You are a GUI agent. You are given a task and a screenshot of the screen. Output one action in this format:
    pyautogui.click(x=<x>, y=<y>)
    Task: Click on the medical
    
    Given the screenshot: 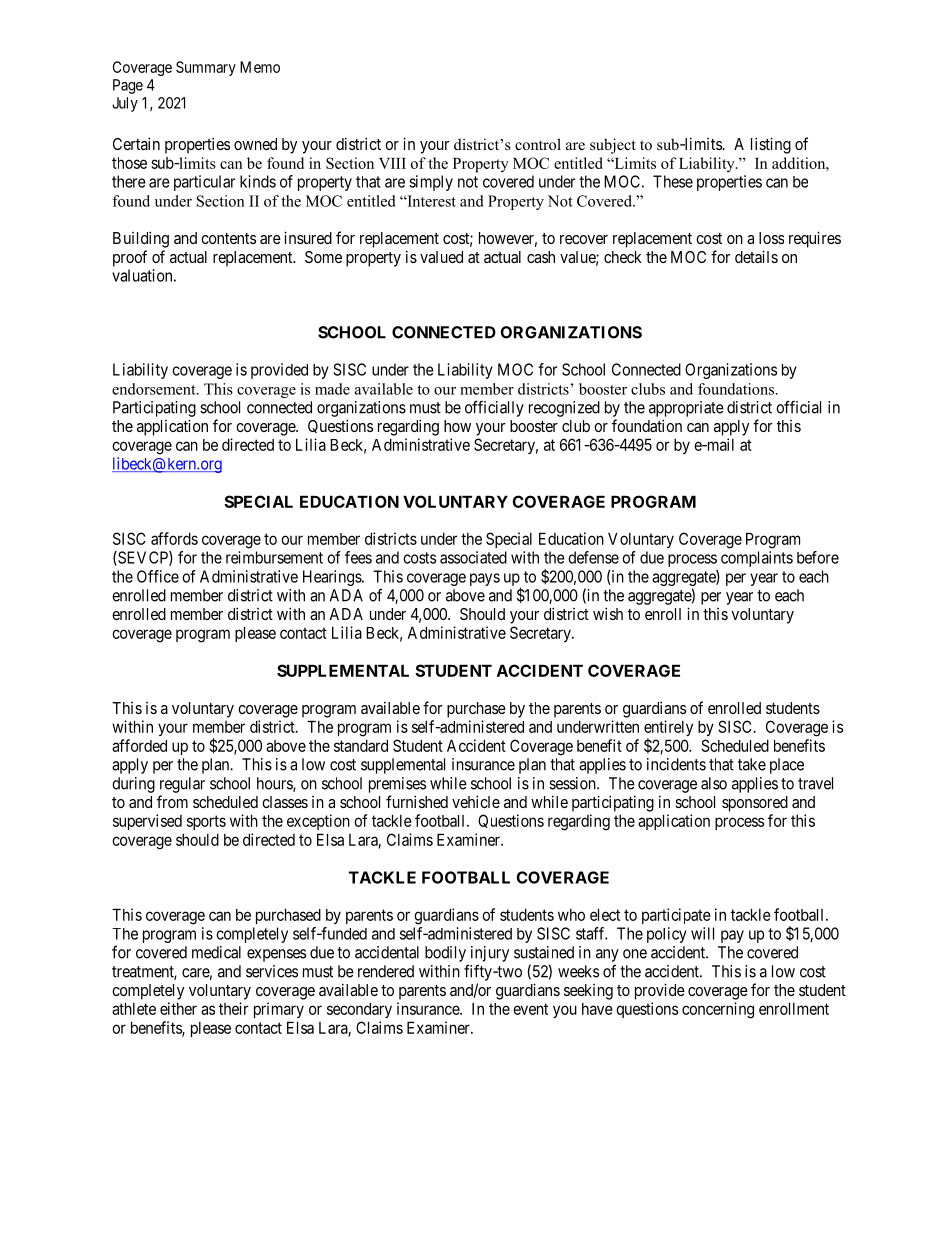 What is the action you would take?
    pyautogui.click(x=216, y=952)
